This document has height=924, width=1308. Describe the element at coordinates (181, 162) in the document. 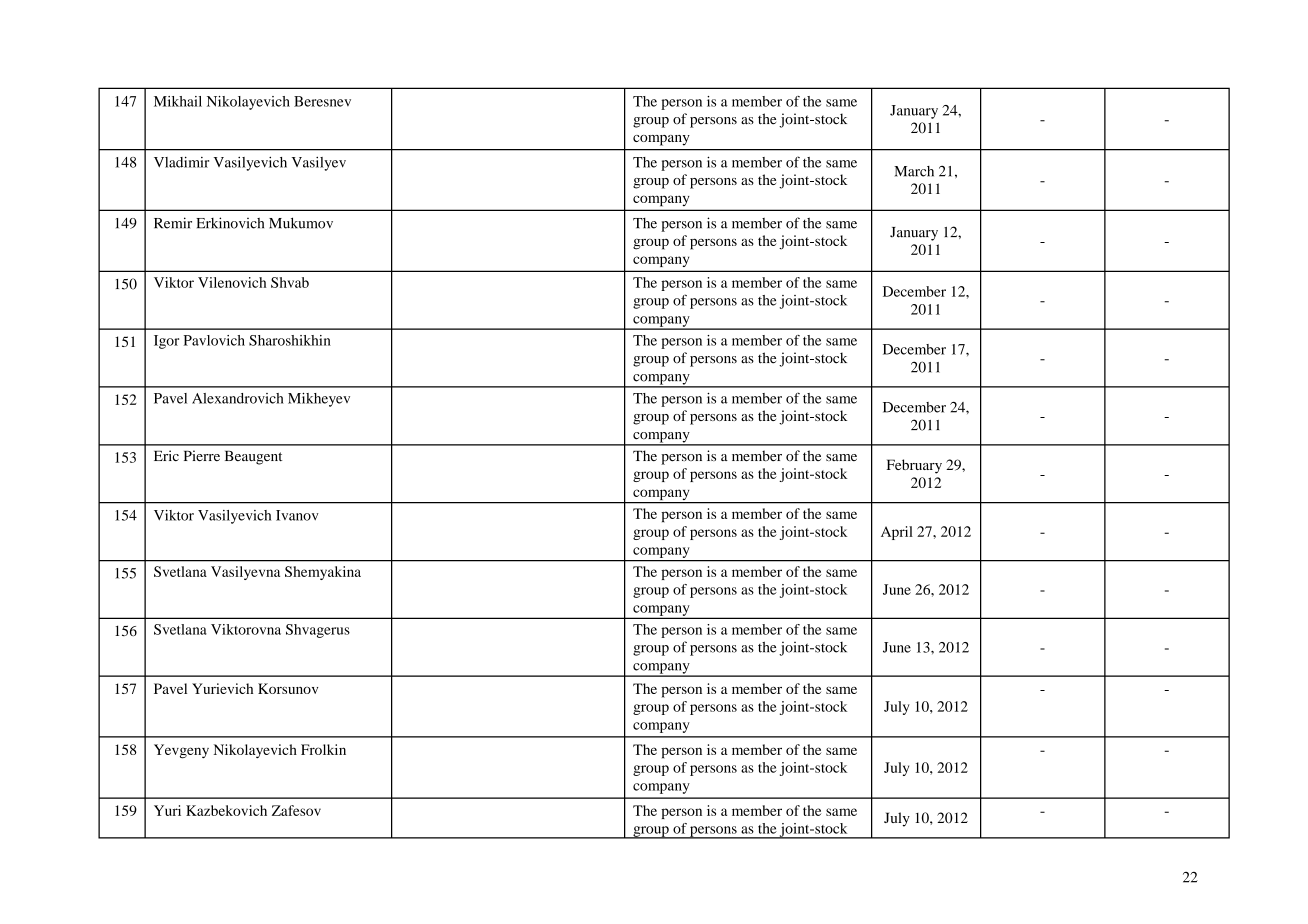

I see `Vladimir` at that location.
